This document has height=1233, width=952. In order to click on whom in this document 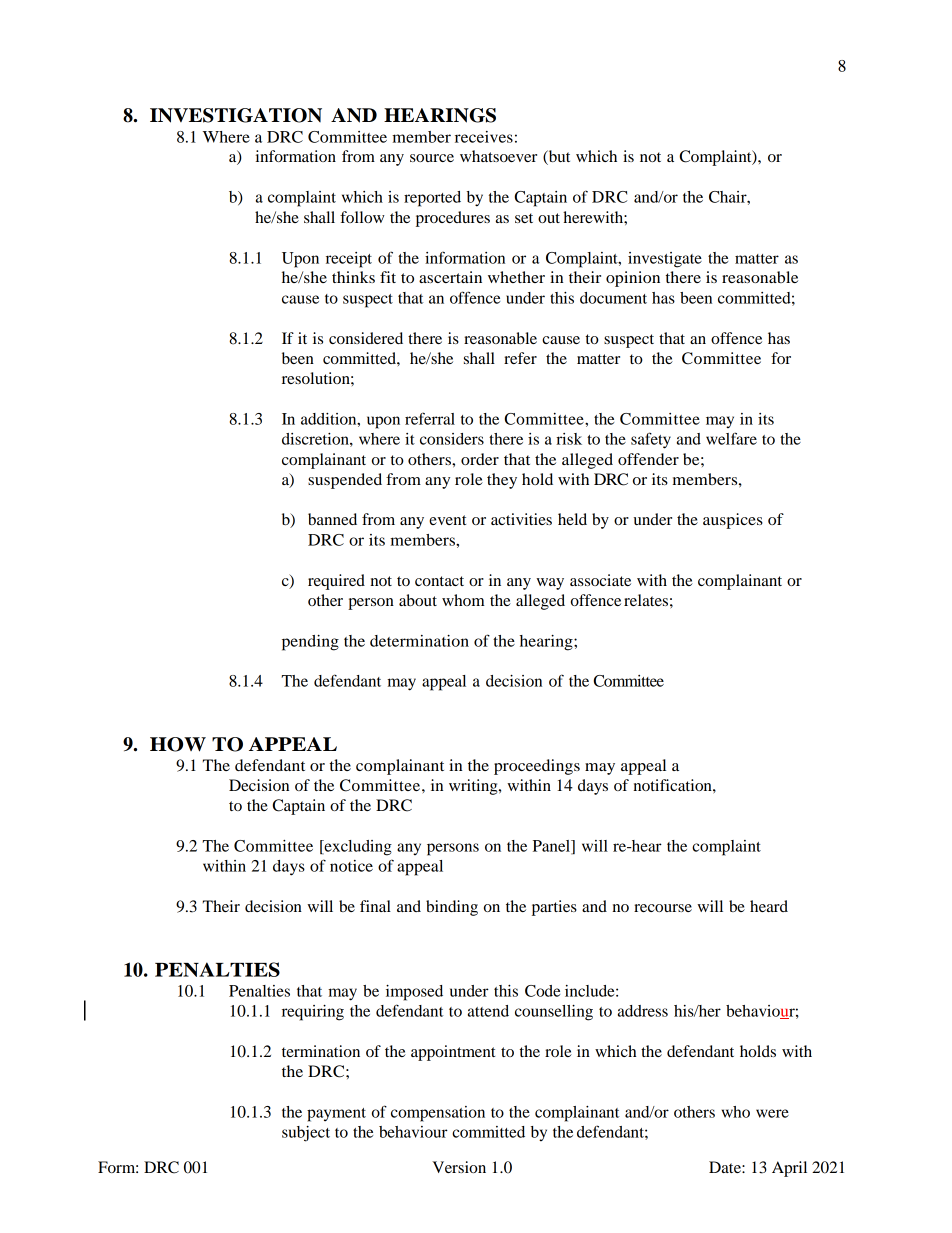, I will do `click(463, 600)`.
